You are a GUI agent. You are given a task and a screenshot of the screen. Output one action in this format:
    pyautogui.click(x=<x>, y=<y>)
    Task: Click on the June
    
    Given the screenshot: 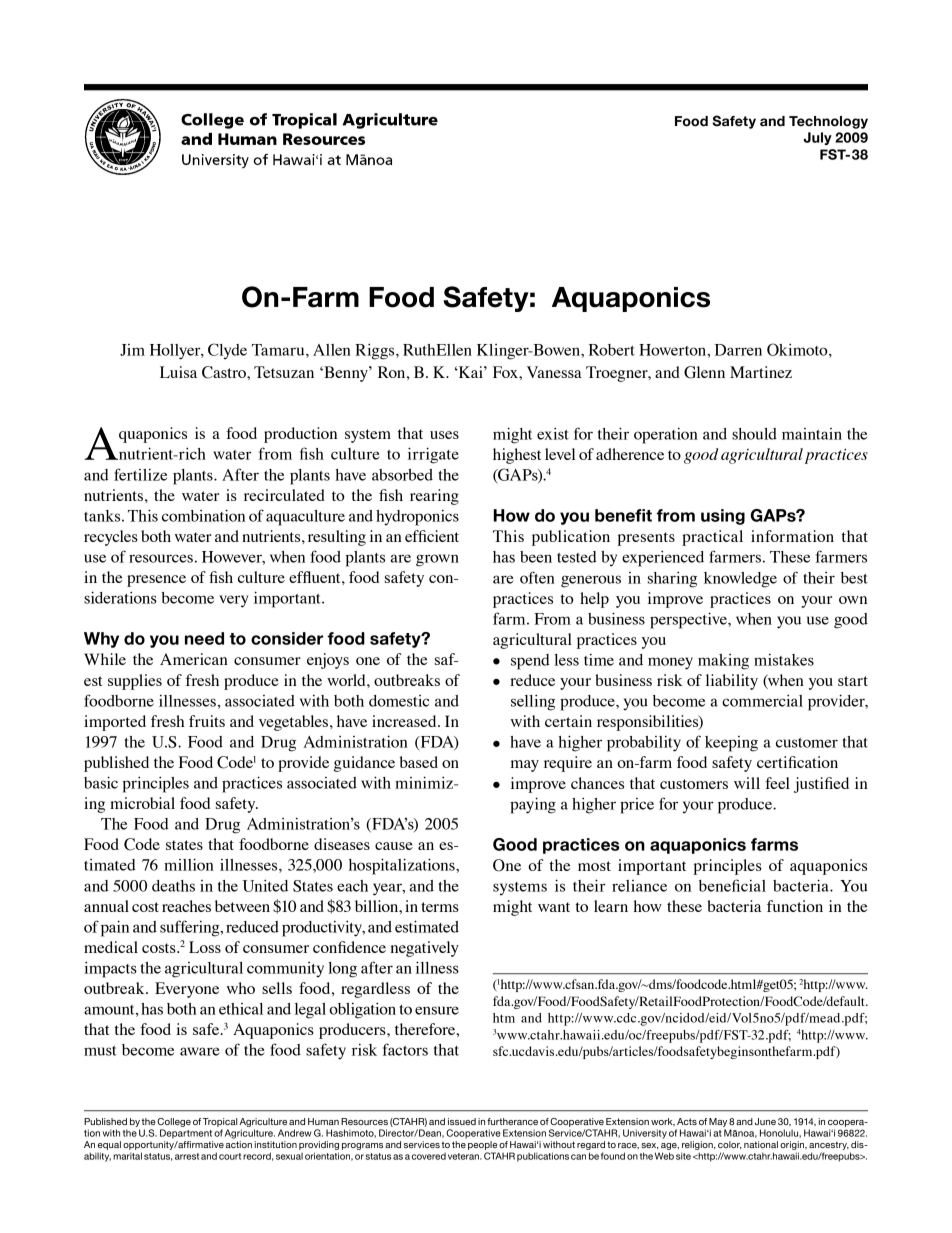 What is the action you would take?
    pyautogui.click(x=765, y=1121)
